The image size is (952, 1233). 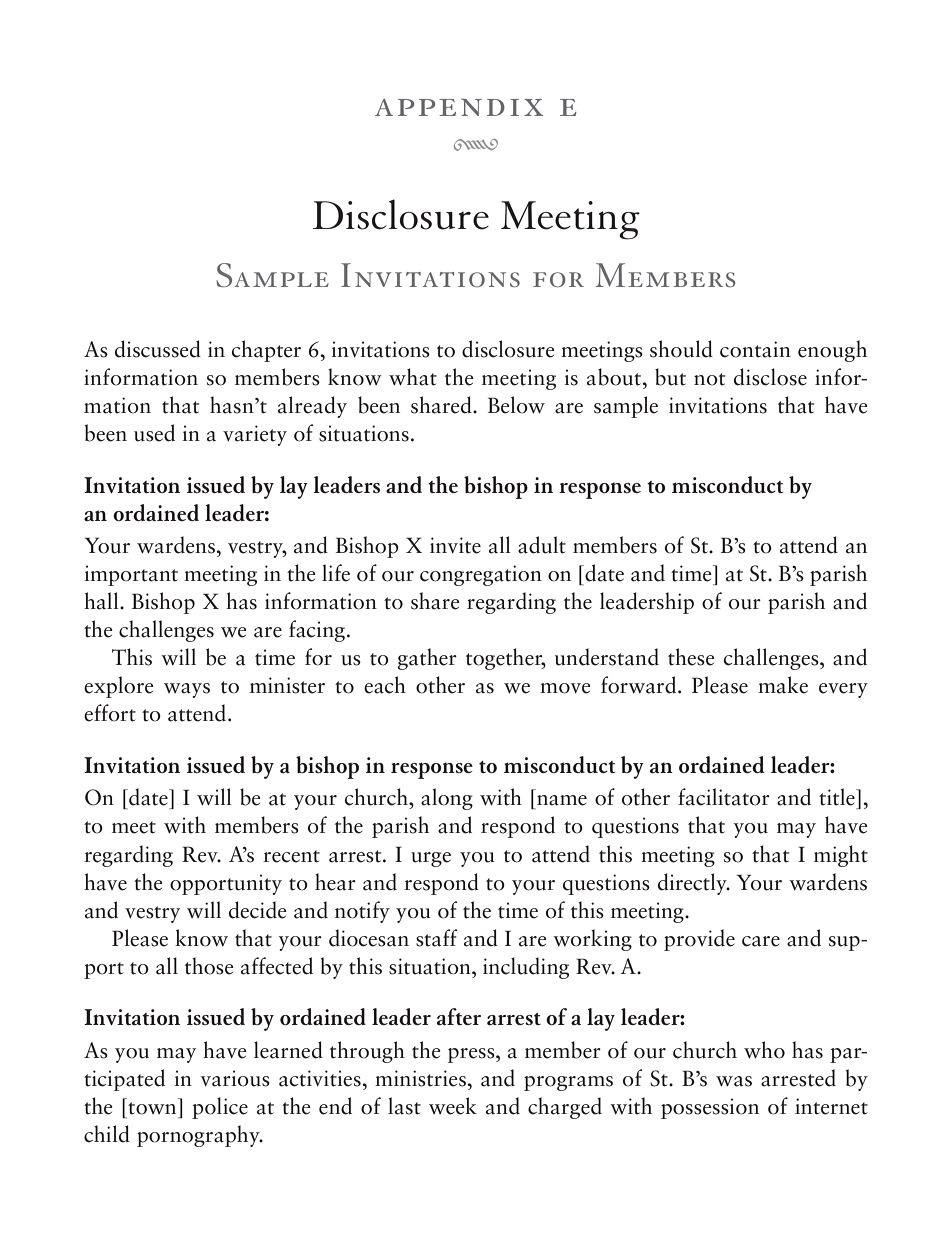 What do you see at coordinates (459, 107) in the screenshot?
I see `appendix` at bounding box center [459, 107].
